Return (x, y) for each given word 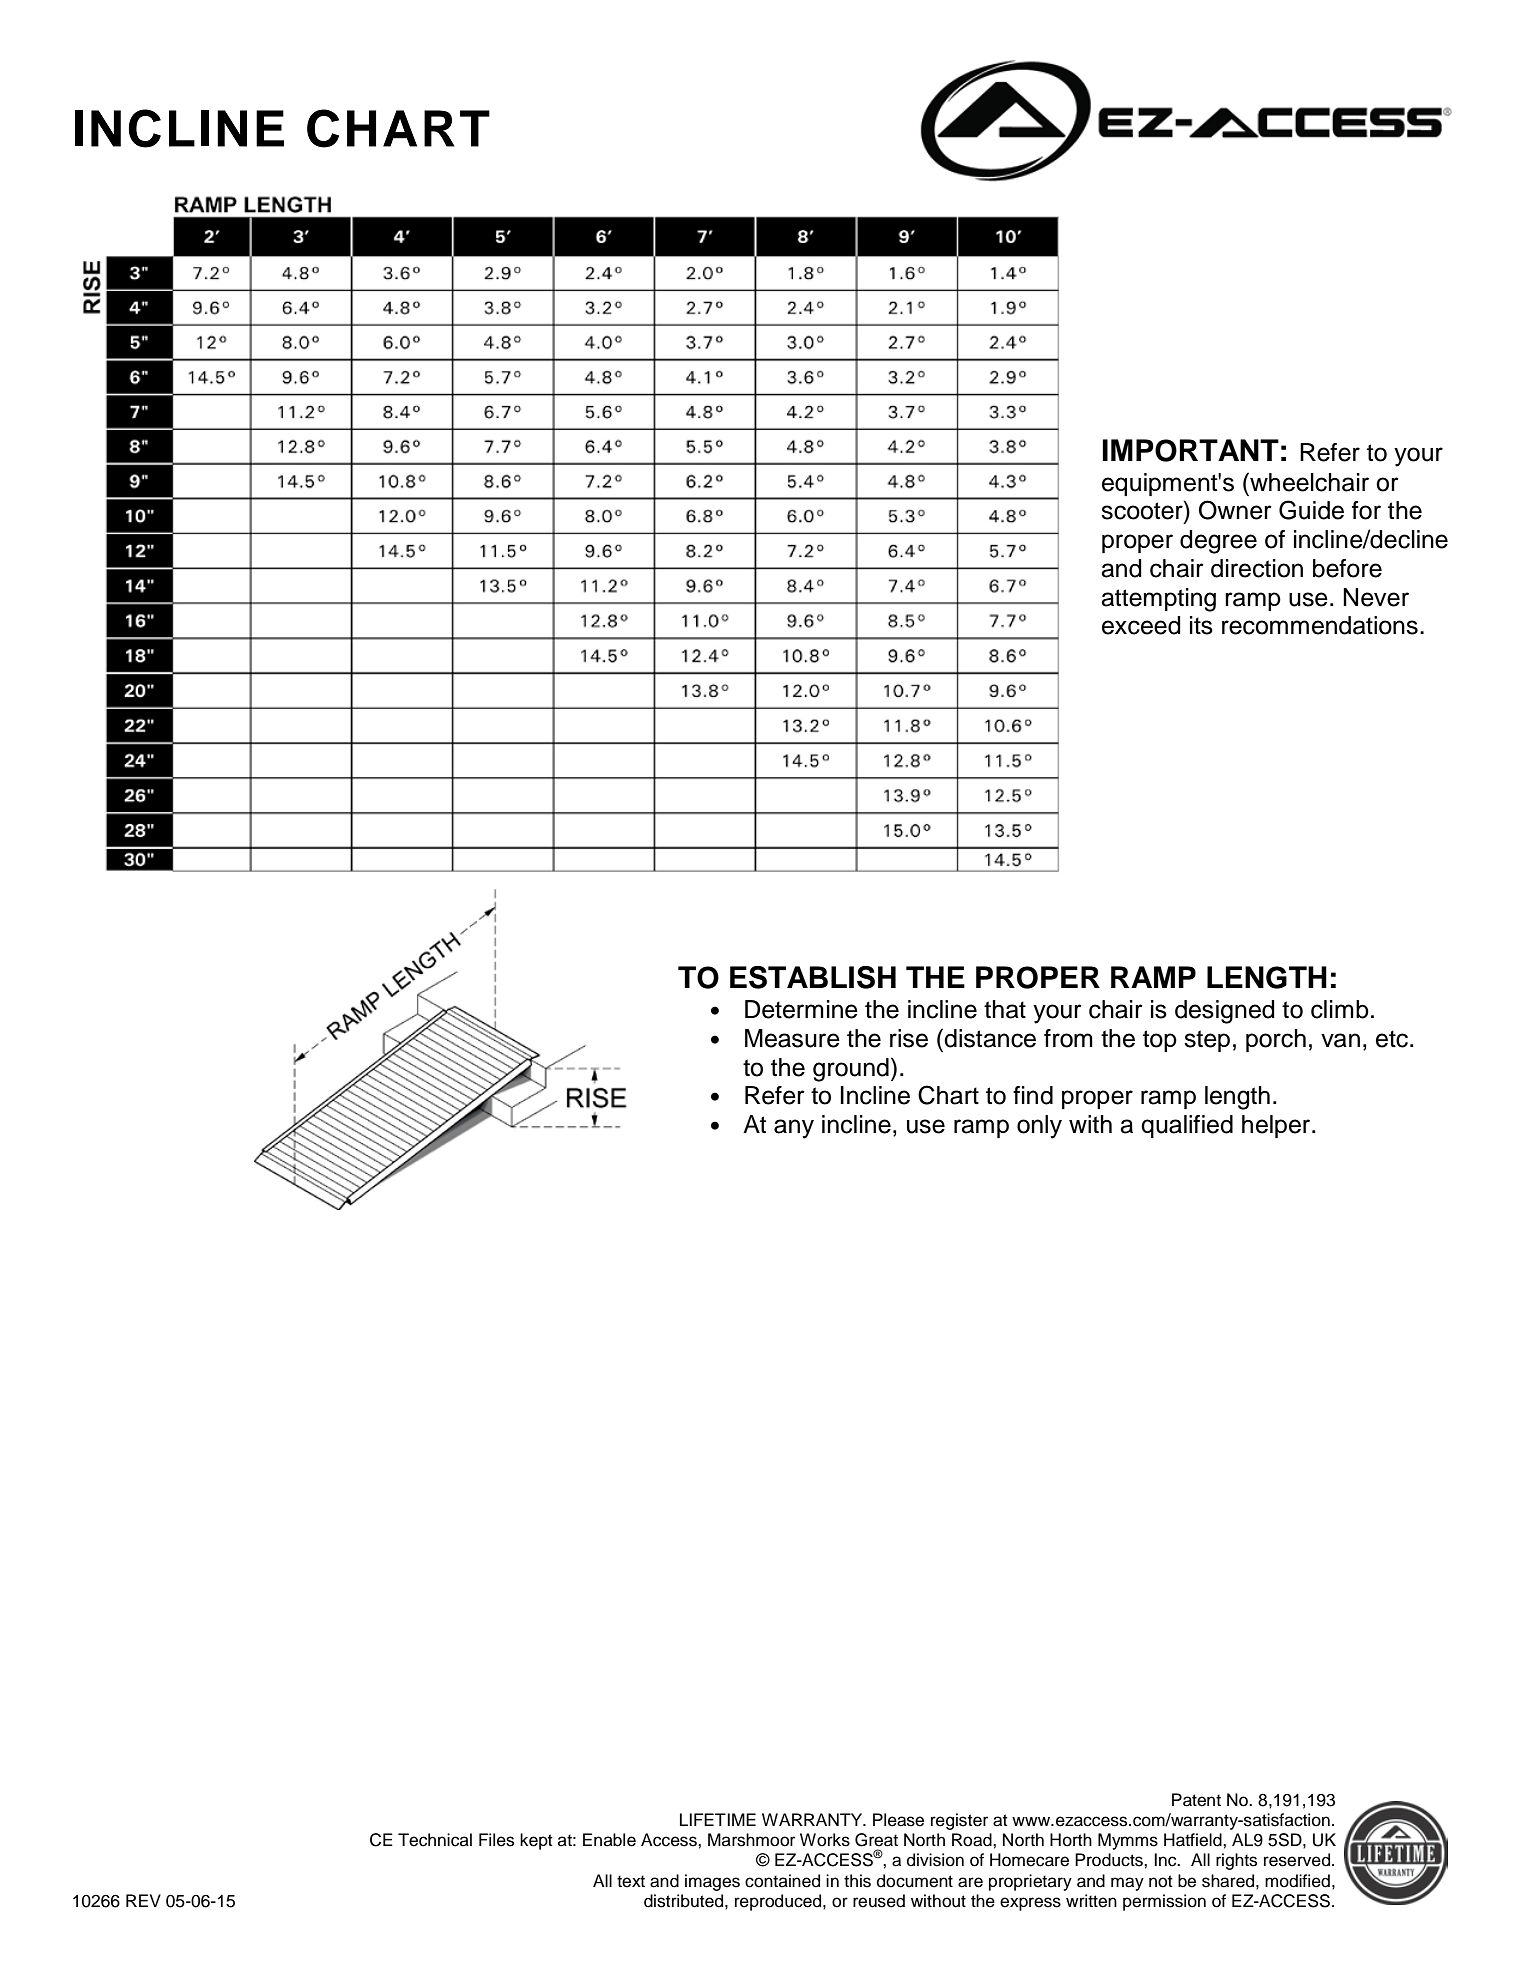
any (794, 1129)
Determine (801, 1009)
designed (1225, 1012)
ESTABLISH (813, 977)
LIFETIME (718, 1819)
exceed (1141, 625)
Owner (1235, 510)
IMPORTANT (1190, 450)
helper (1277, 1126)
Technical (435, 1840)
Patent (1196, 1800)
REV (143, 1900)
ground (851, 1070)
